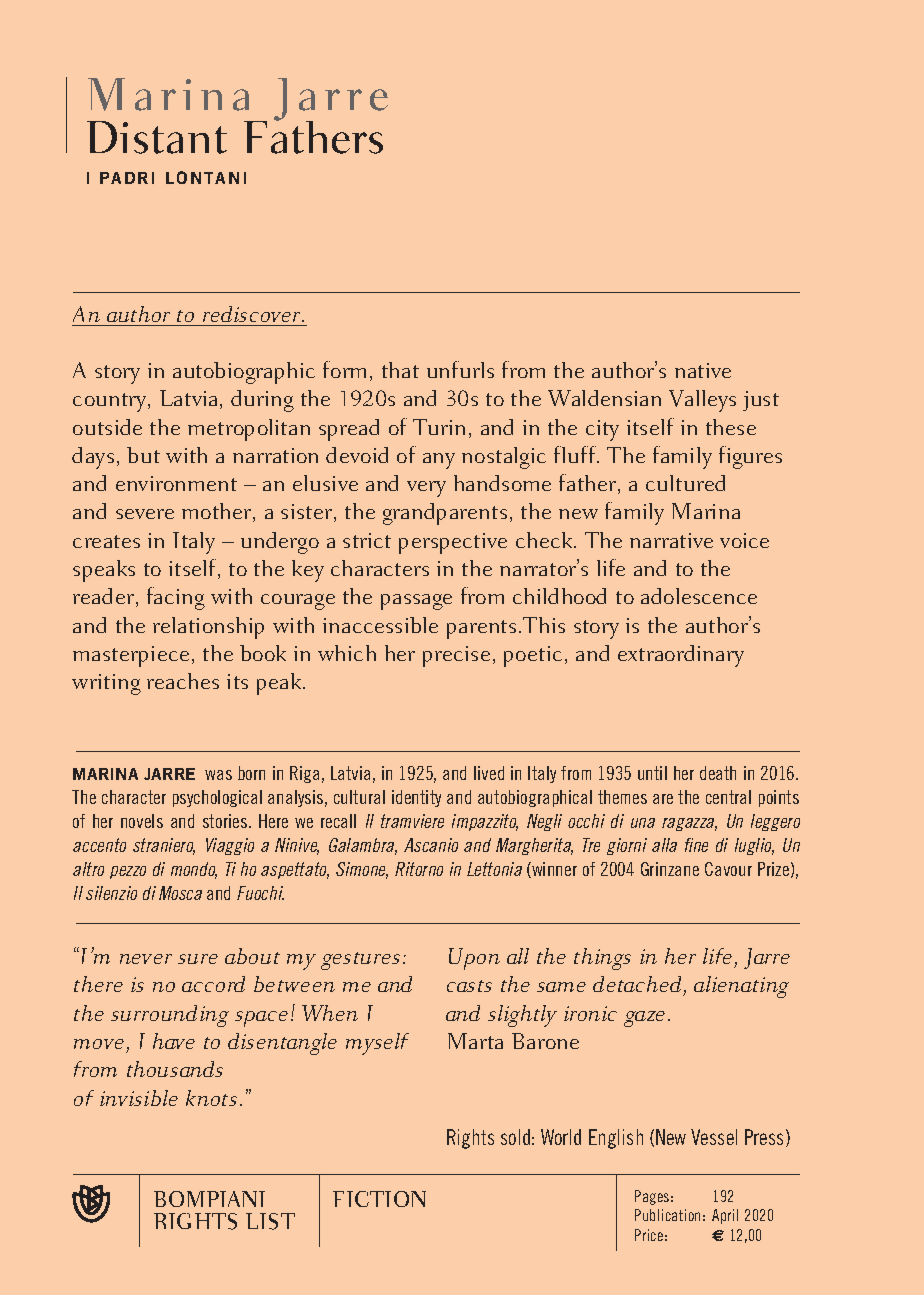 The image size is (924, 1295). I want to click on reaches, so click(183, 681).
